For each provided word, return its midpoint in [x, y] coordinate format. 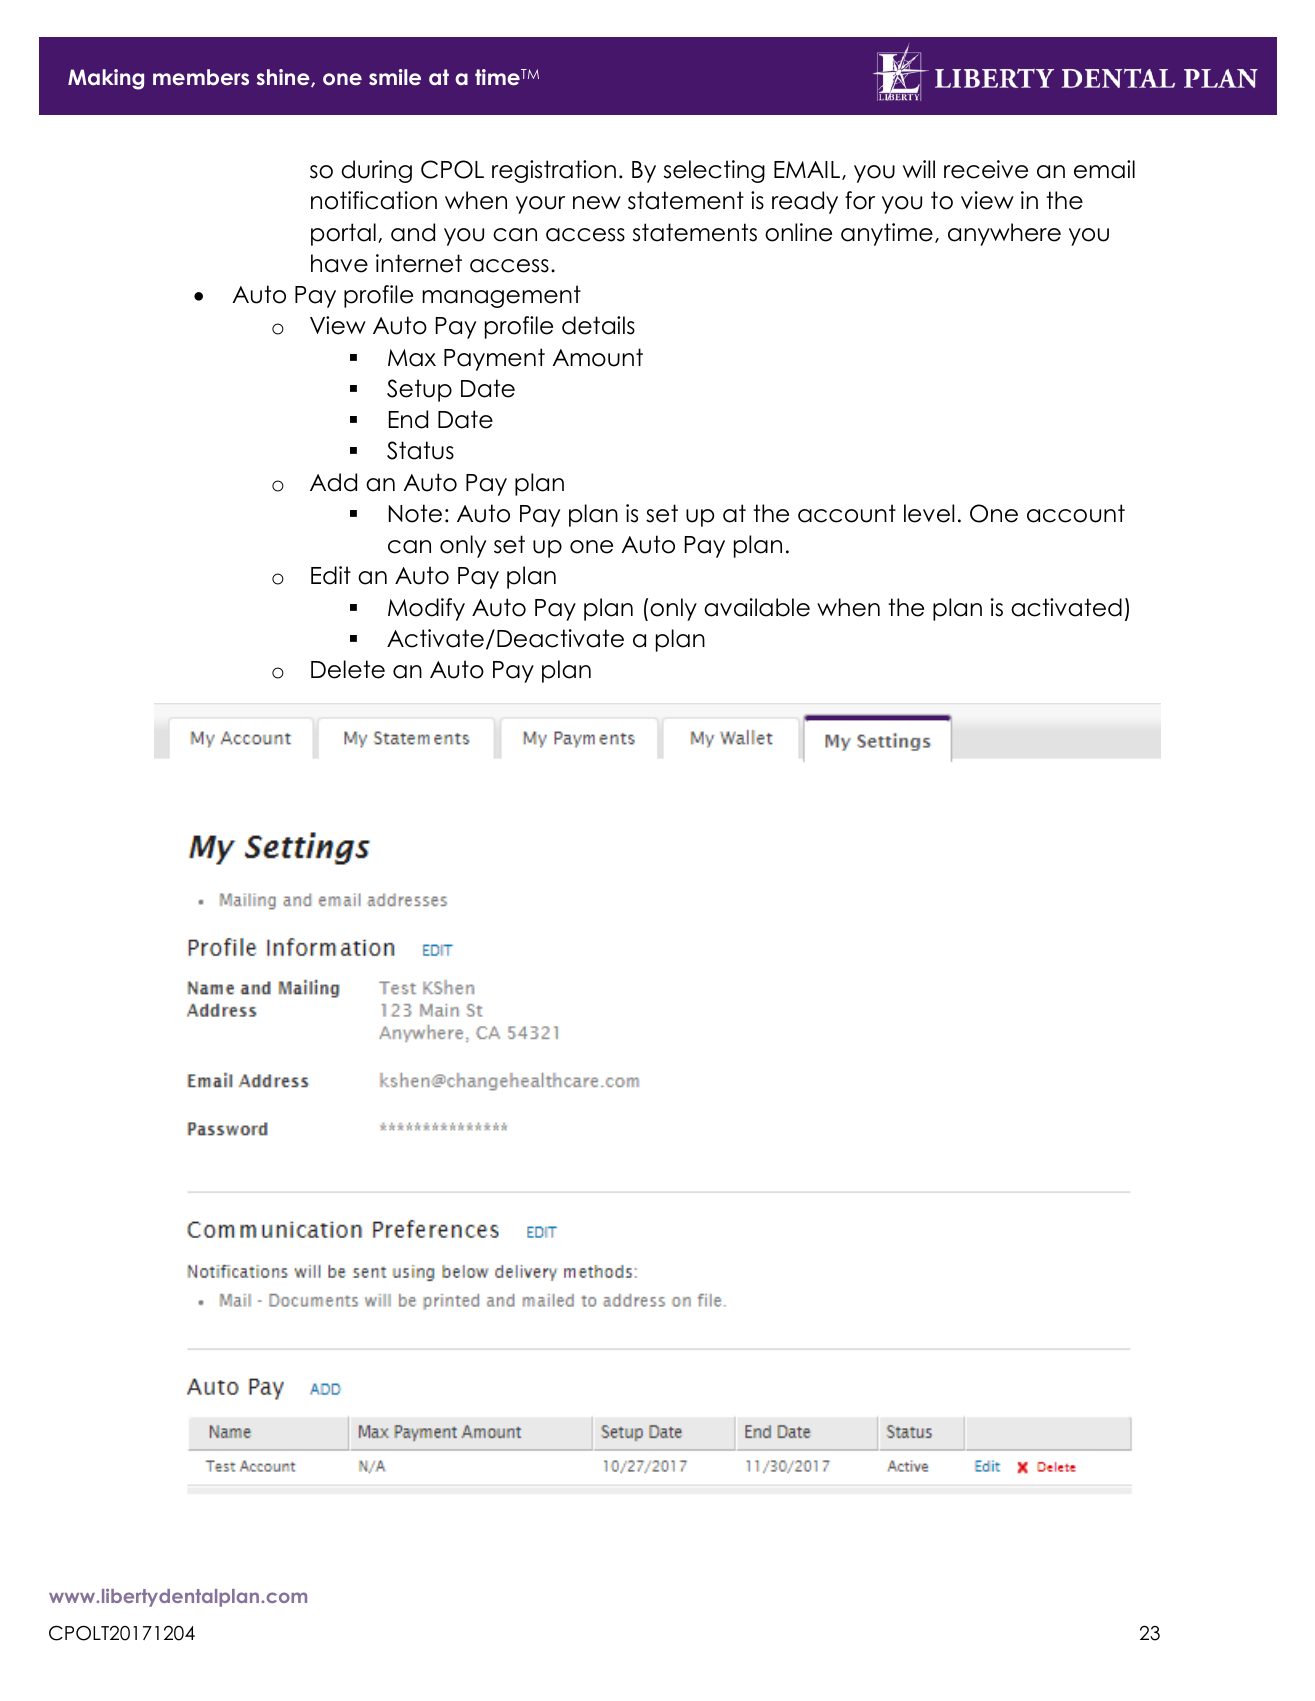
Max [412, 358]
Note [415, 513]
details [598, 325]
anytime [887, 234]
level [929, 513]
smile [395, 77]
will [919, 169]
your [540, 205]
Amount [598, 357]
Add [333, 482]
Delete [348, 669]
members [201, 77]
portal [343, 234]
